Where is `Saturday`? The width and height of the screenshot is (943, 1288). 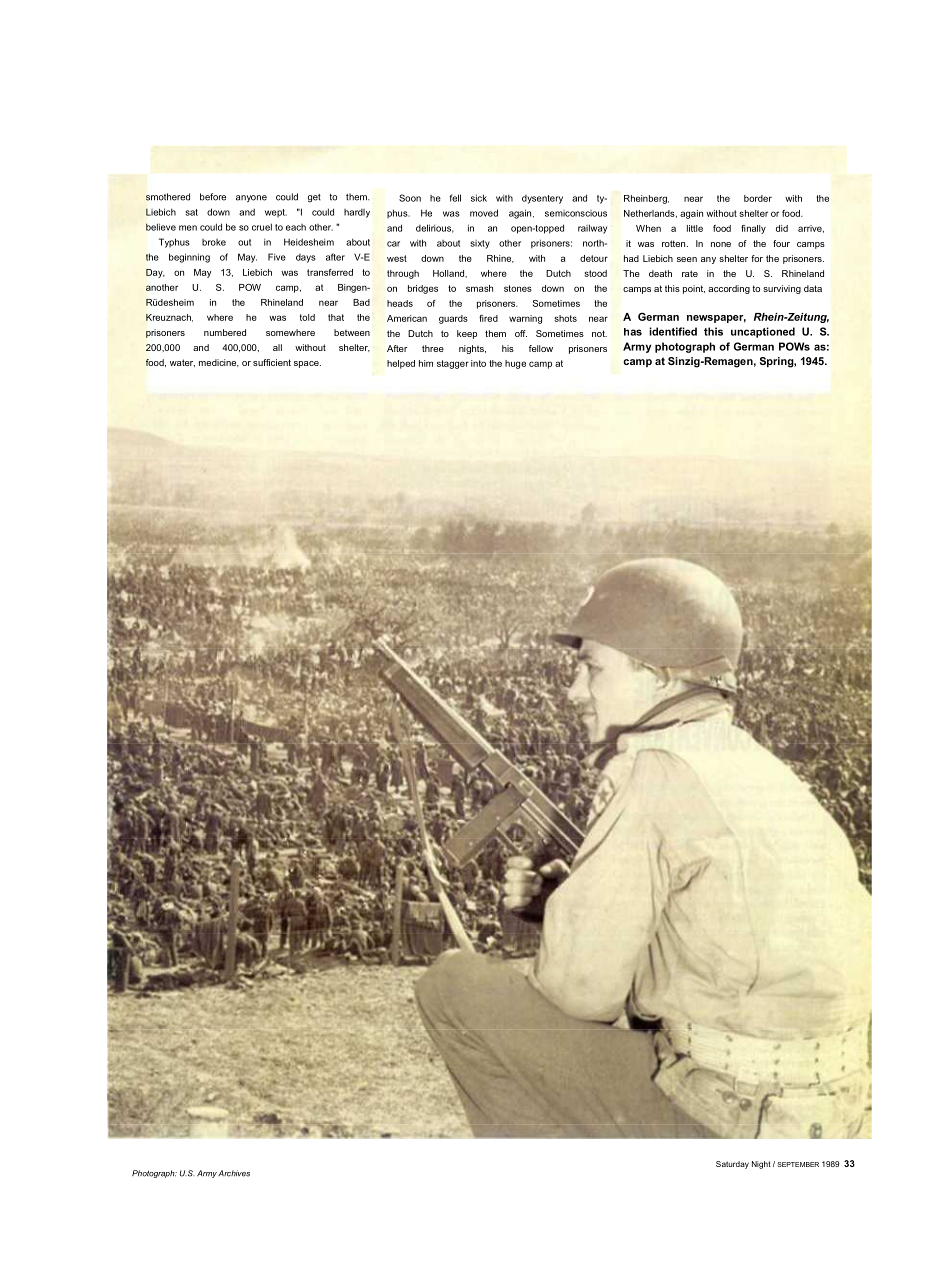
Saturday is located at coordinates (732, 1165).
